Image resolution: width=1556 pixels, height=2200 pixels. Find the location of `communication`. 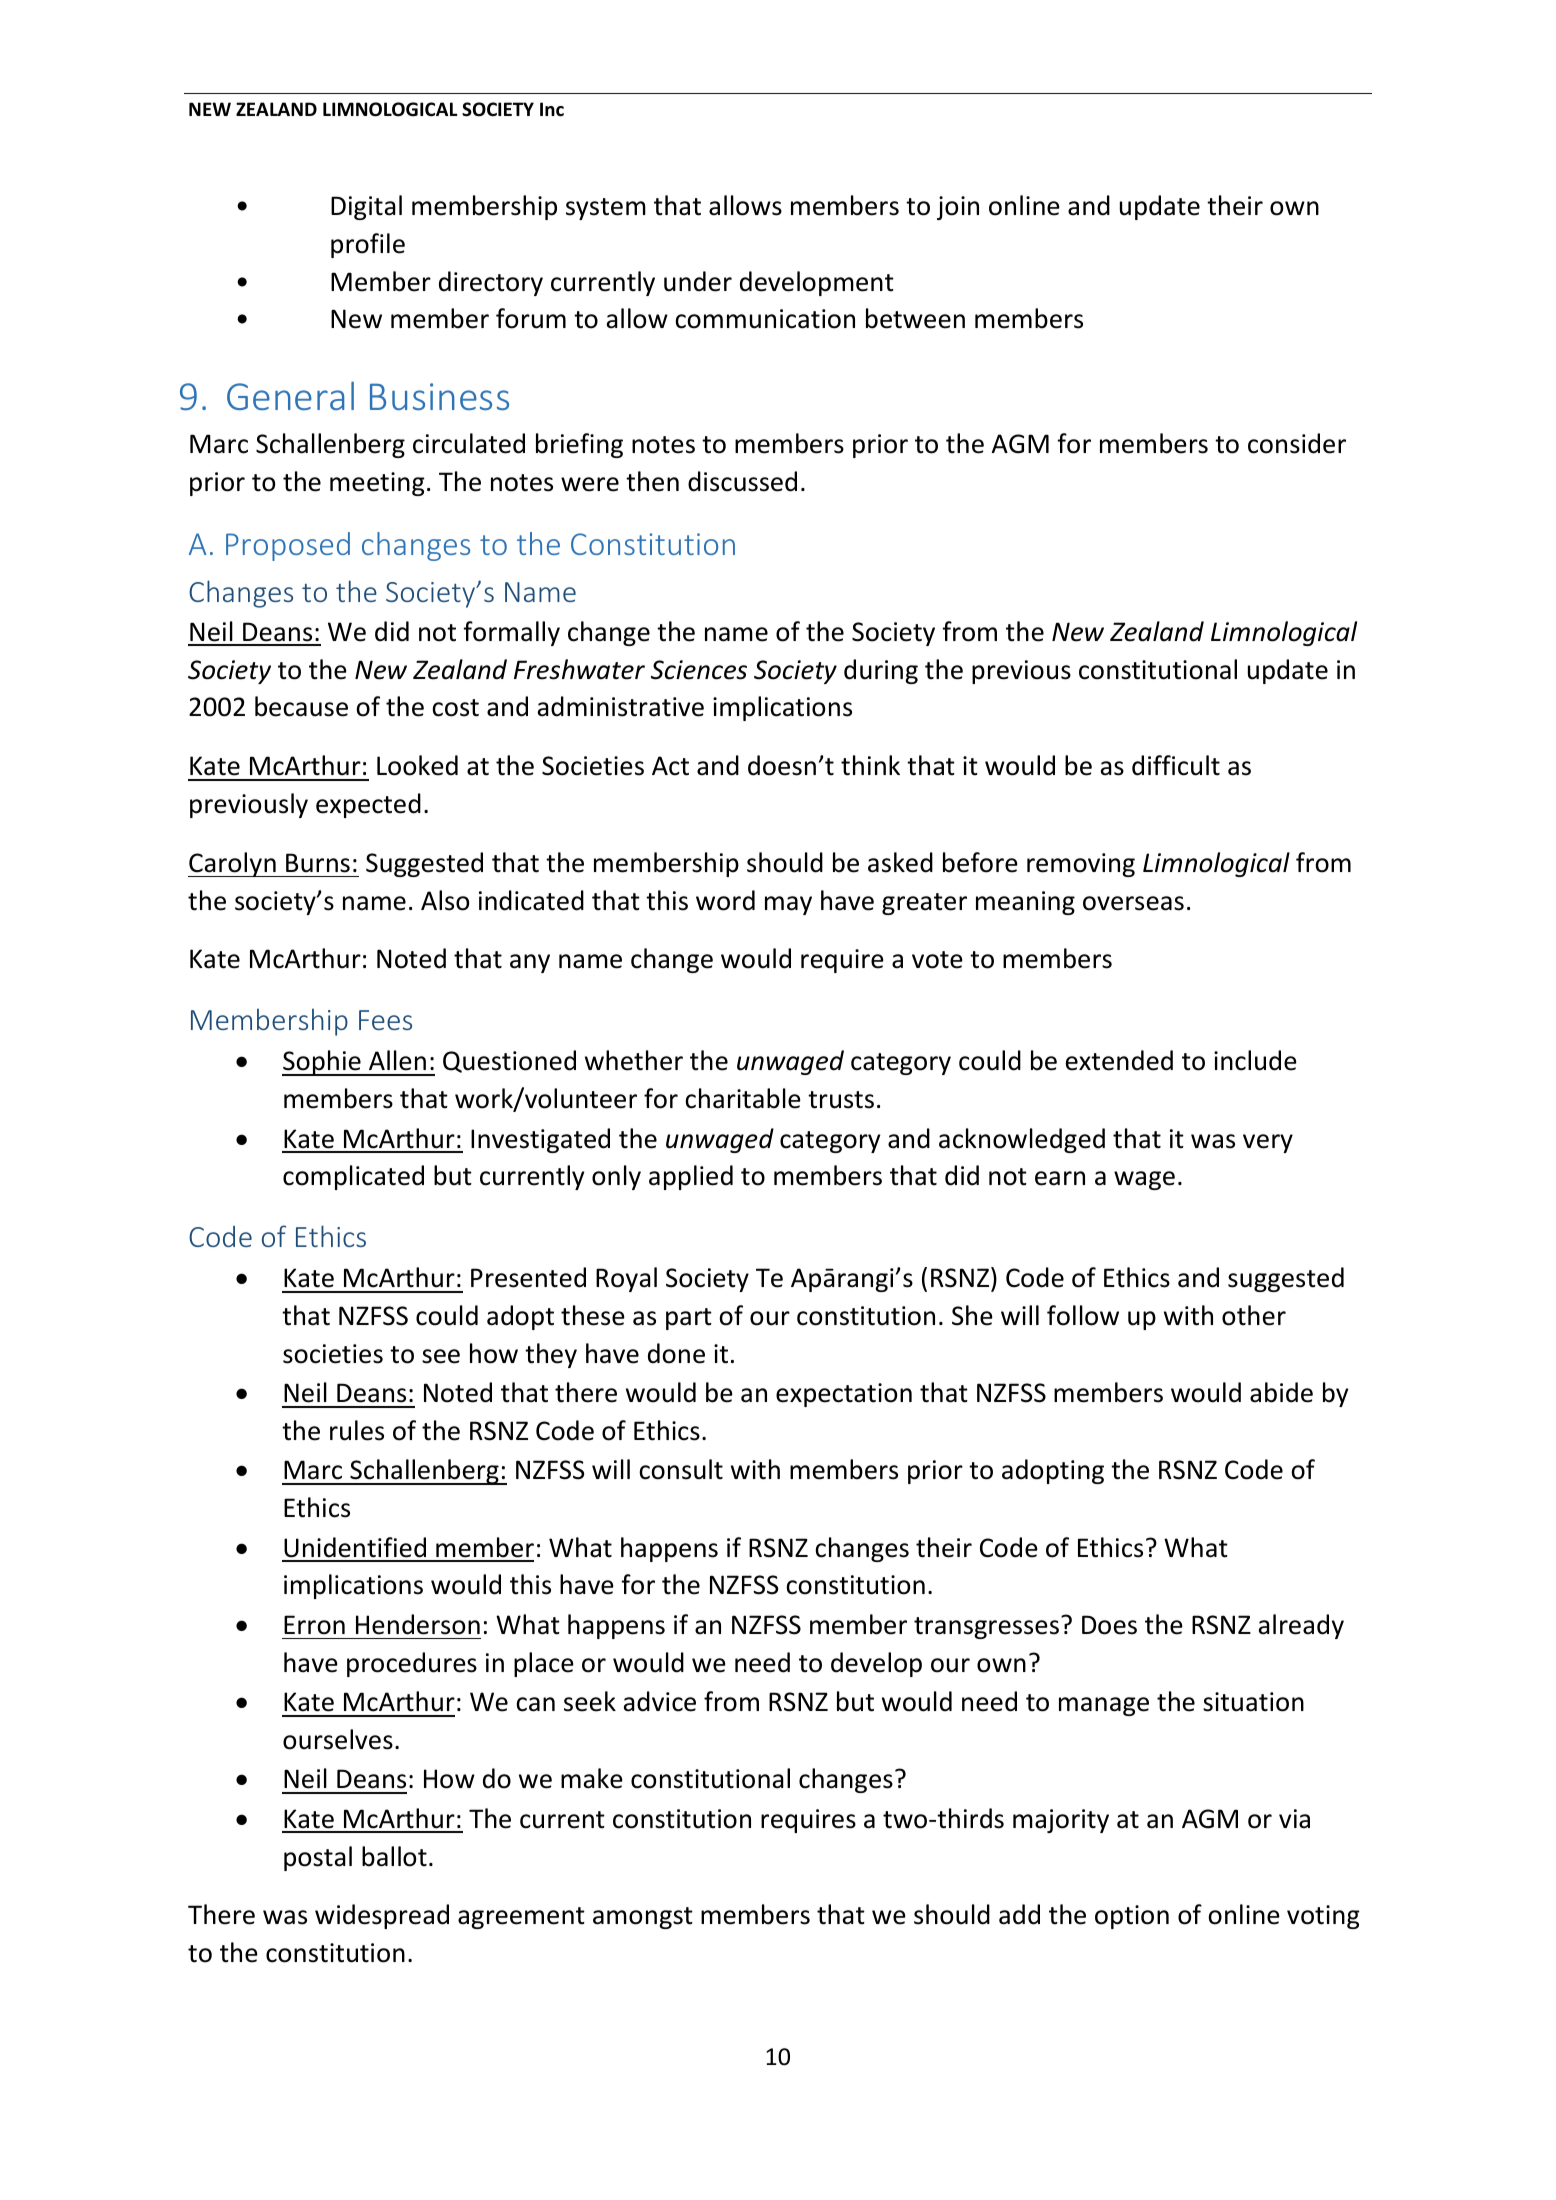

communication is located at coordinates (765, 319).
